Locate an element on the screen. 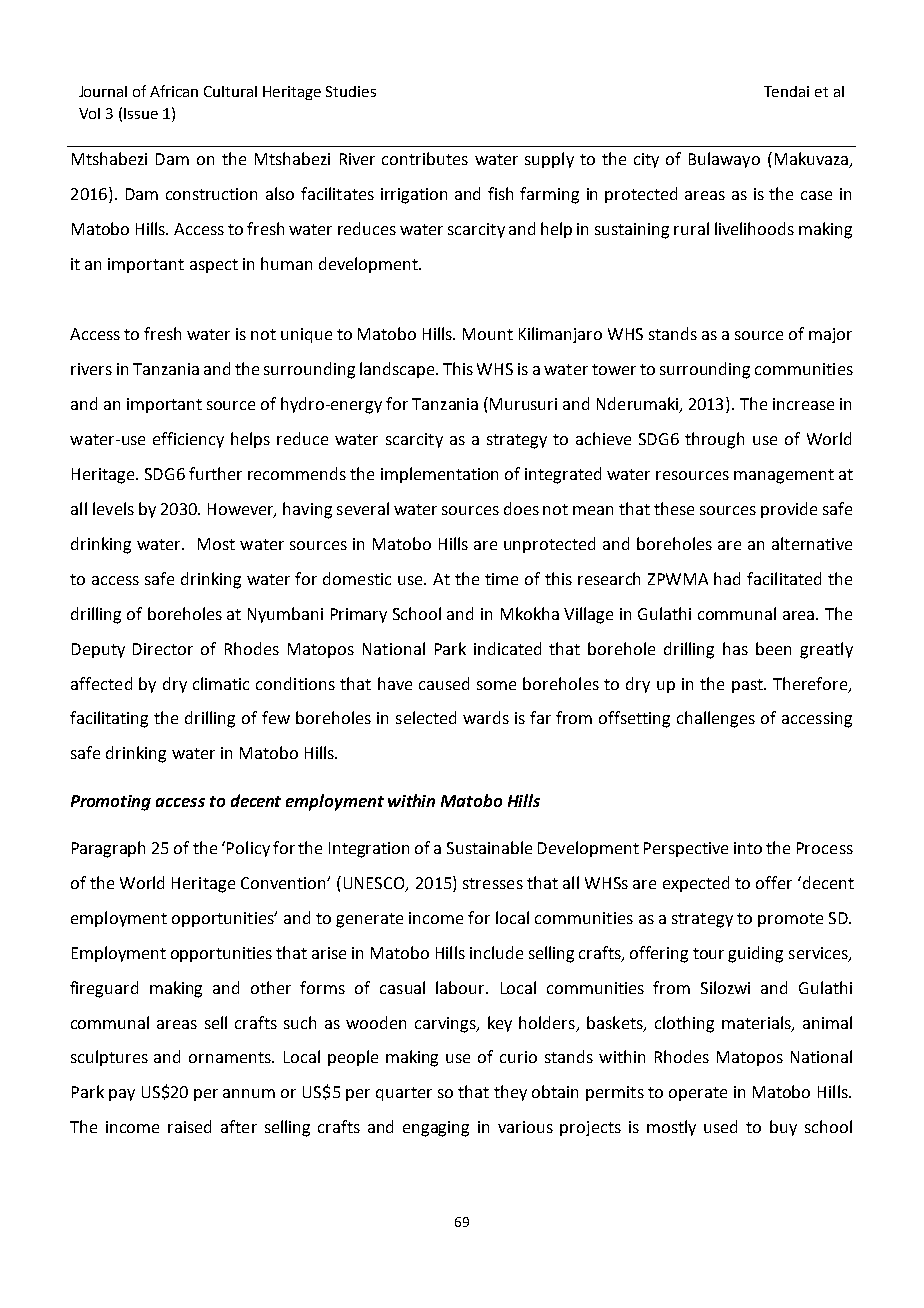 Image resolution: width=924 pixels, height=1308 pixels. raised is located at coordinates (189, 1126).
